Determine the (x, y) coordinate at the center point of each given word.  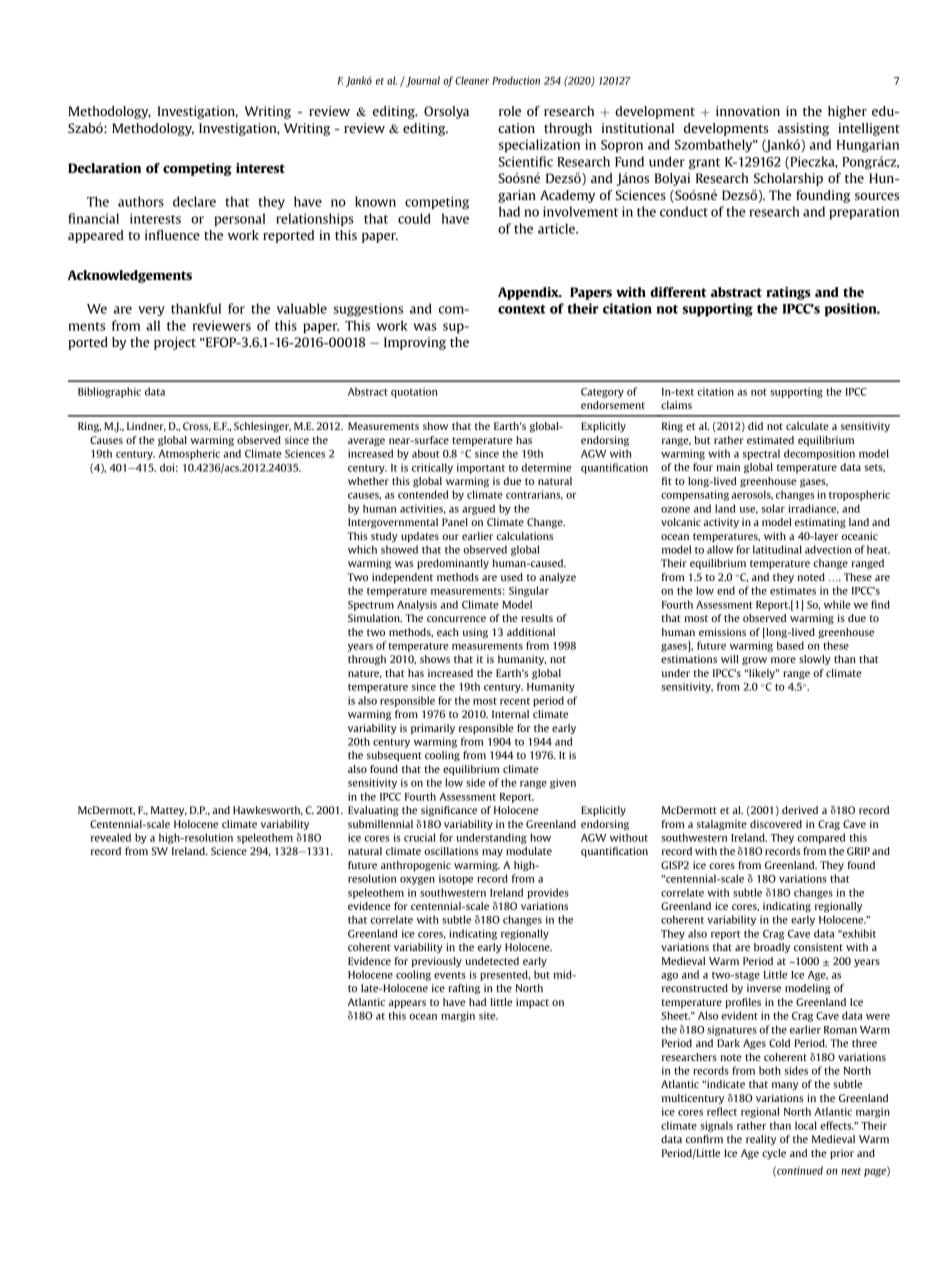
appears (407, 1004)
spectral (761, 454)
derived (800, 810)
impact (532, 1003)
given (563, 783)
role (510, 111)
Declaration (104, 168)
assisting (803, 129)
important (481, 468)
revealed (111, 837)
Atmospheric (189, 454)
